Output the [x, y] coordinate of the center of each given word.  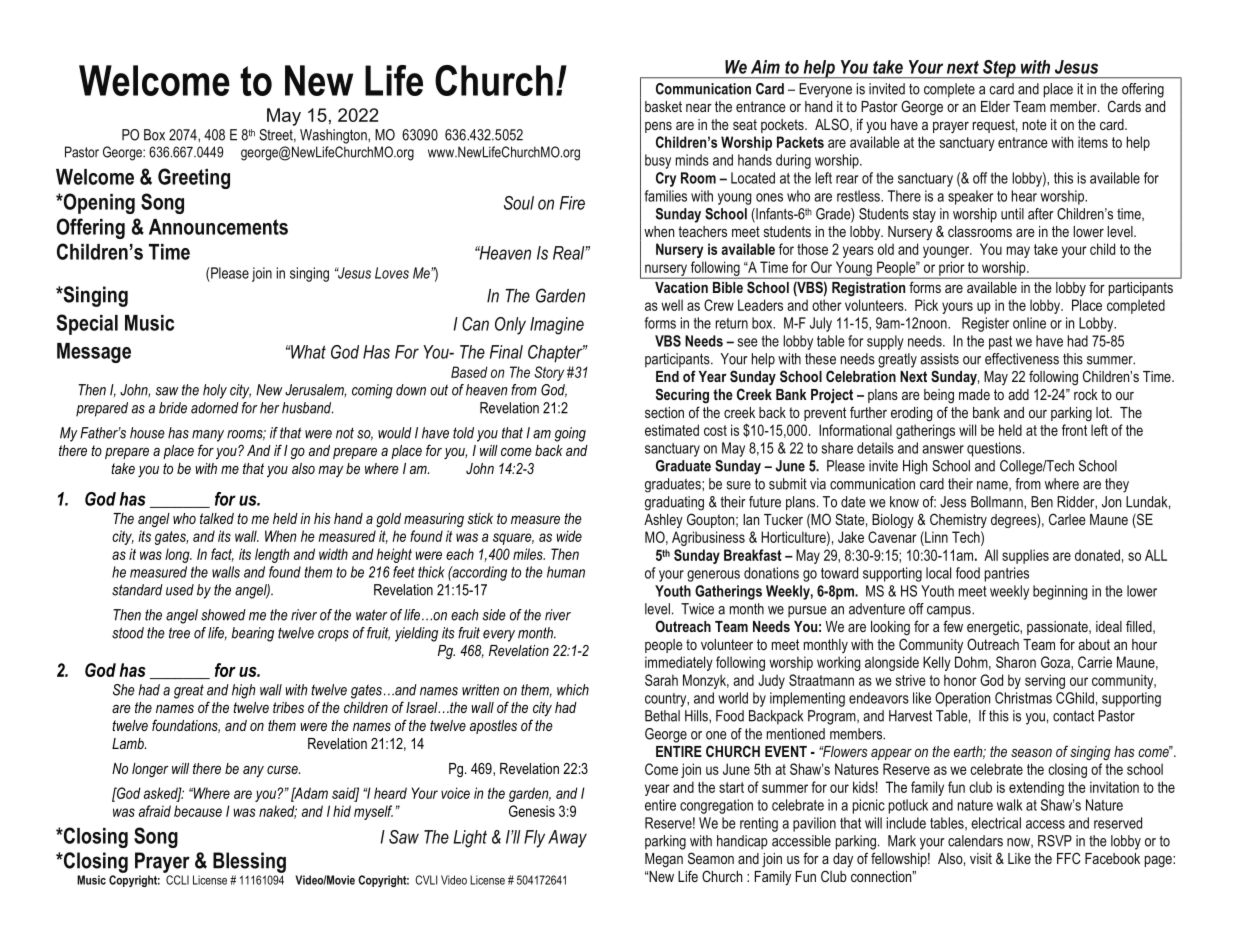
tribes [288, 707]
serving [1045, 681]
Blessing [249, 862]
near [699, 107]
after [1041, 214]
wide [569, 536]
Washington [334, 136]
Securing [682, 396]
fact [222, 555]
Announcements [218, 227]
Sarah [661, 680]
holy [215, 391]
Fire [572, 203]
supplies [1025, 556]
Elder [995, 106]
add [1018, 394]
